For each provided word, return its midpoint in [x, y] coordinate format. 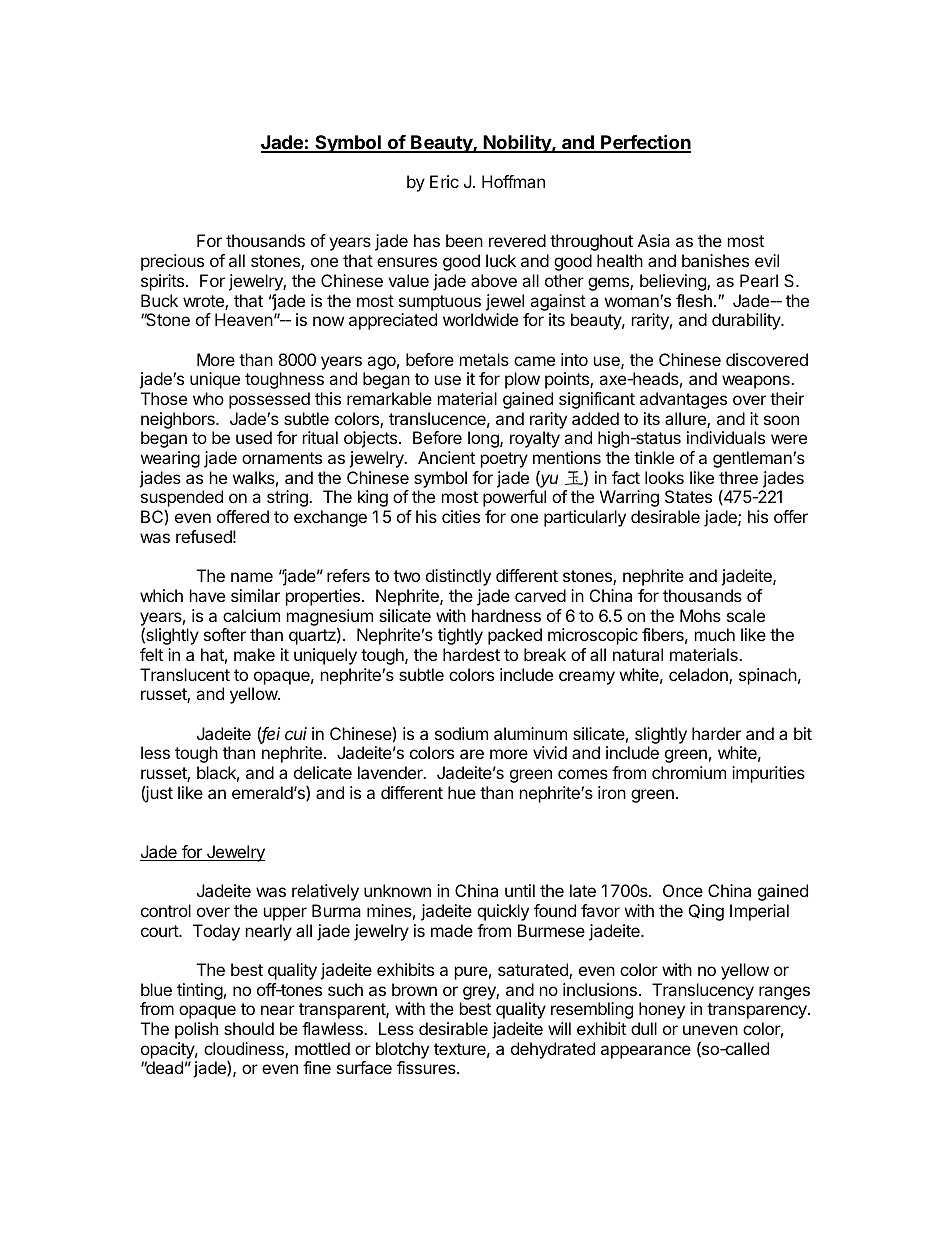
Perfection [645, 143]
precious [172, 262]
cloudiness [245, 1050]
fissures [427, 1067]
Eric [444, 181]
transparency [758, 1011]
